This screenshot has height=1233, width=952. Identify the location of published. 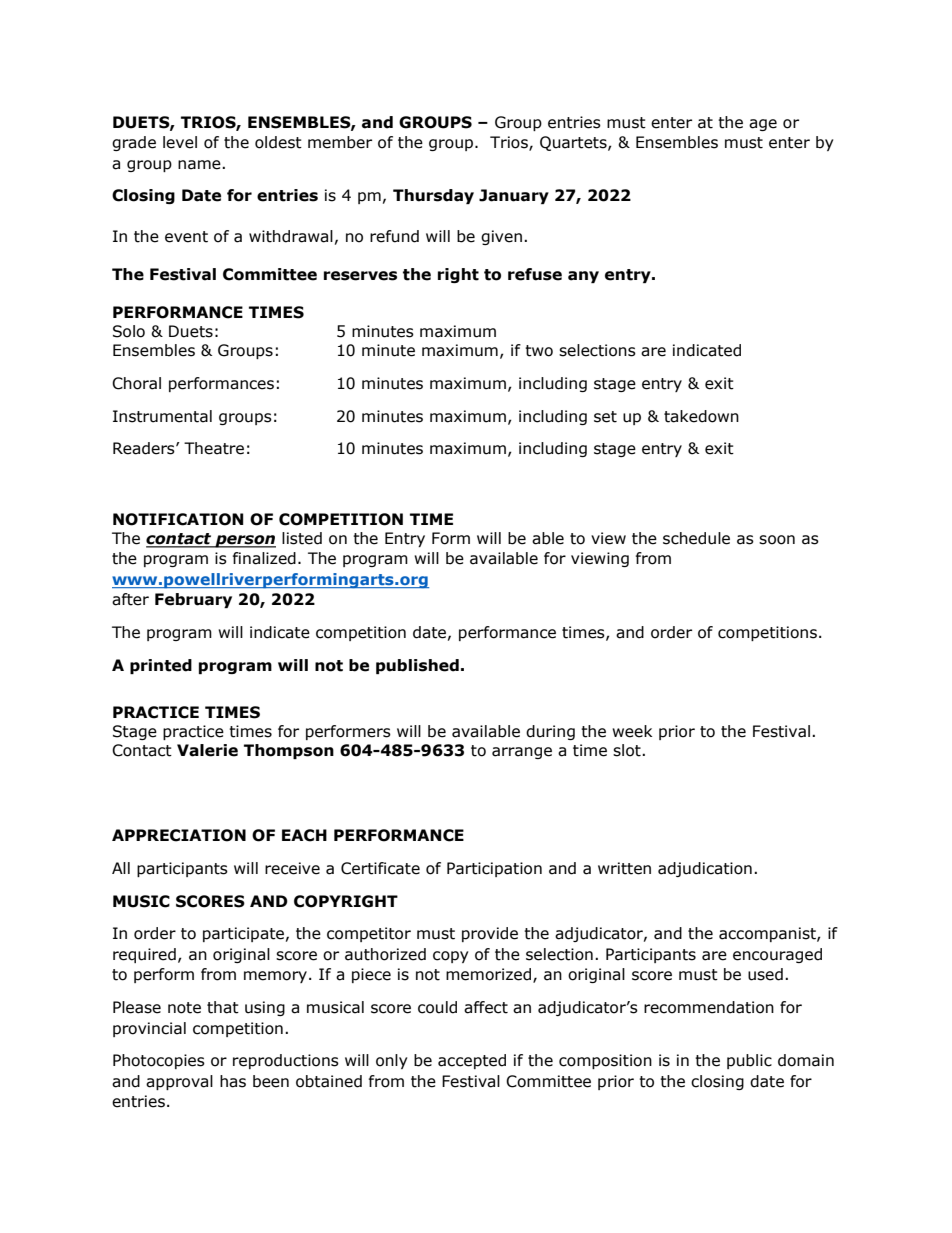
(417, 666).
